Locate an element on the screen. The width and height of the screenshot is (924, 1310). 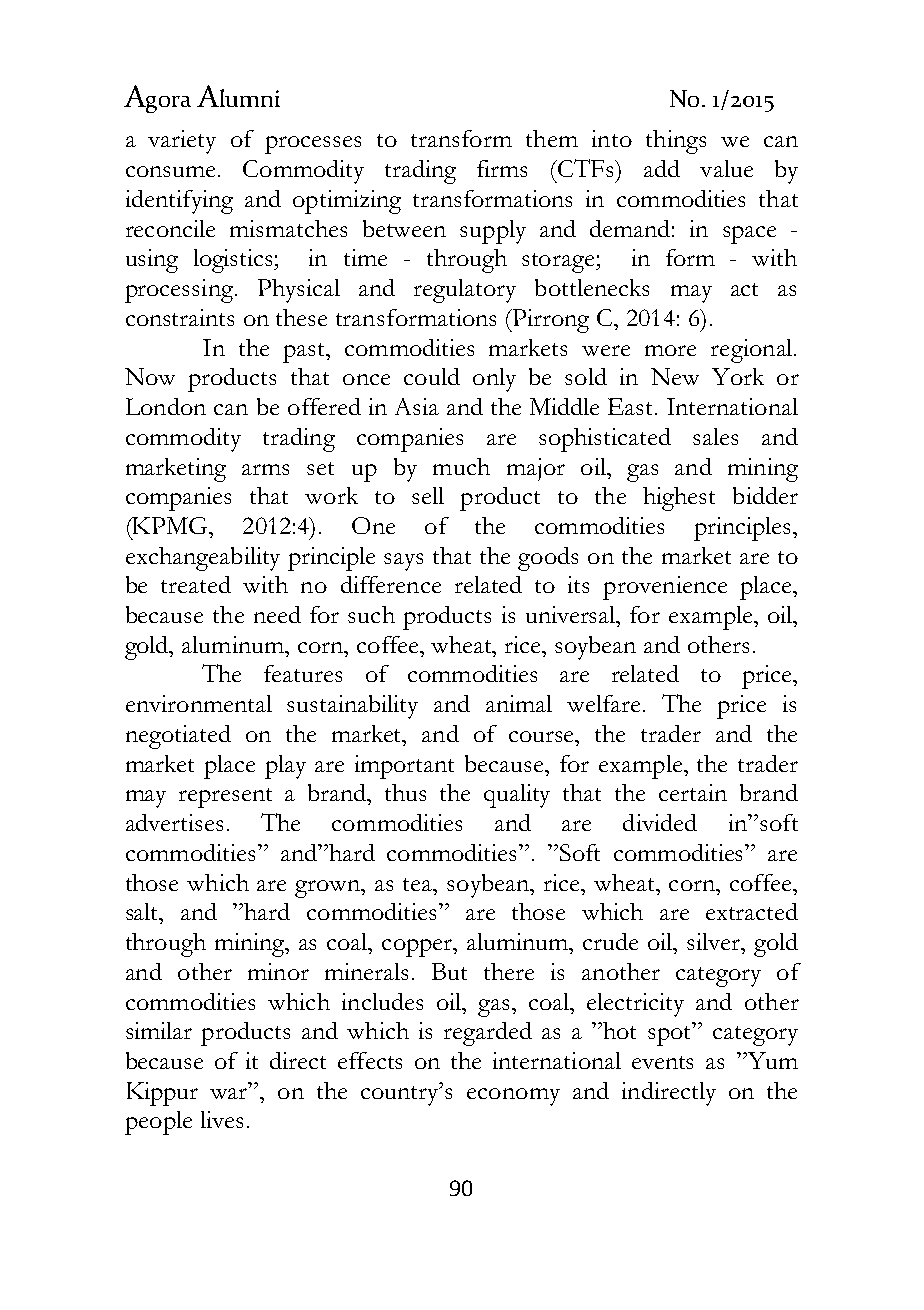
need is located at coordinates (277, 614).
